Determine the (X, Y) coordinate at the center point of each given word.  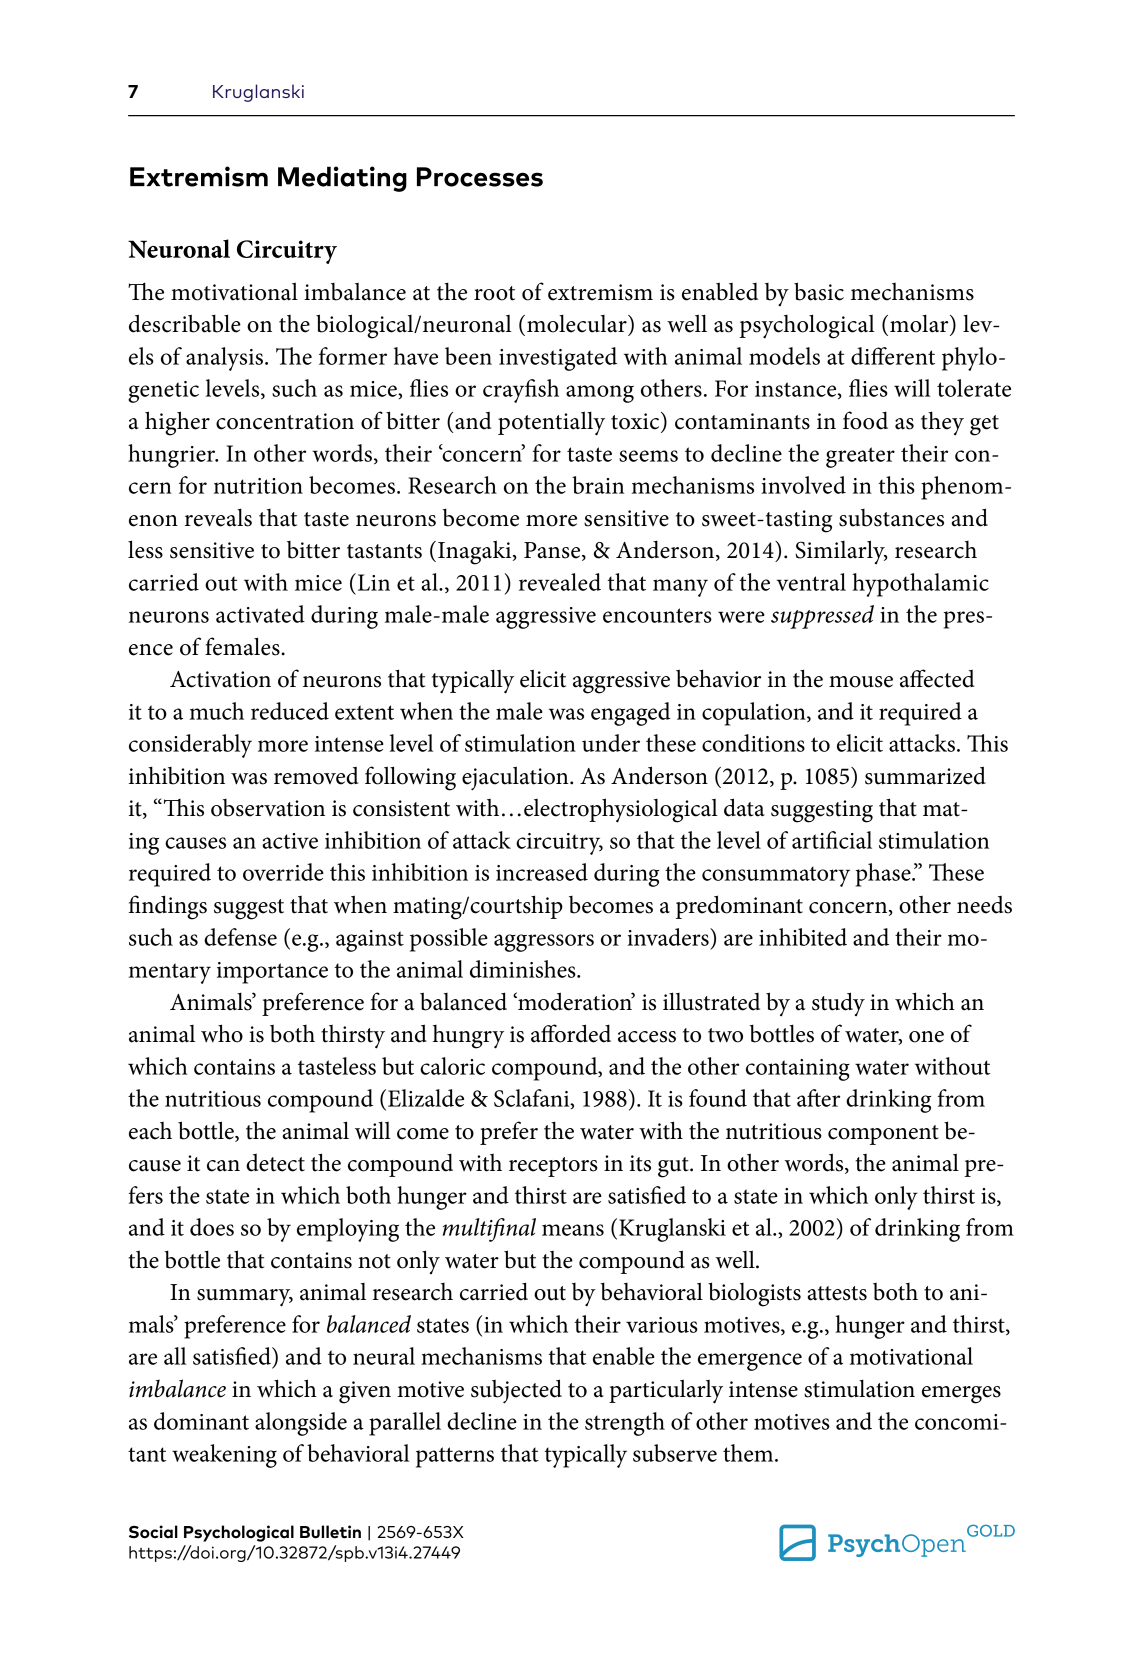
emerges (961, 1395)
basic (819, 291)
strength (625, 1424)
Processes (480, 177)
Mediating (342, 179)
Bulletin (330, 1532)
